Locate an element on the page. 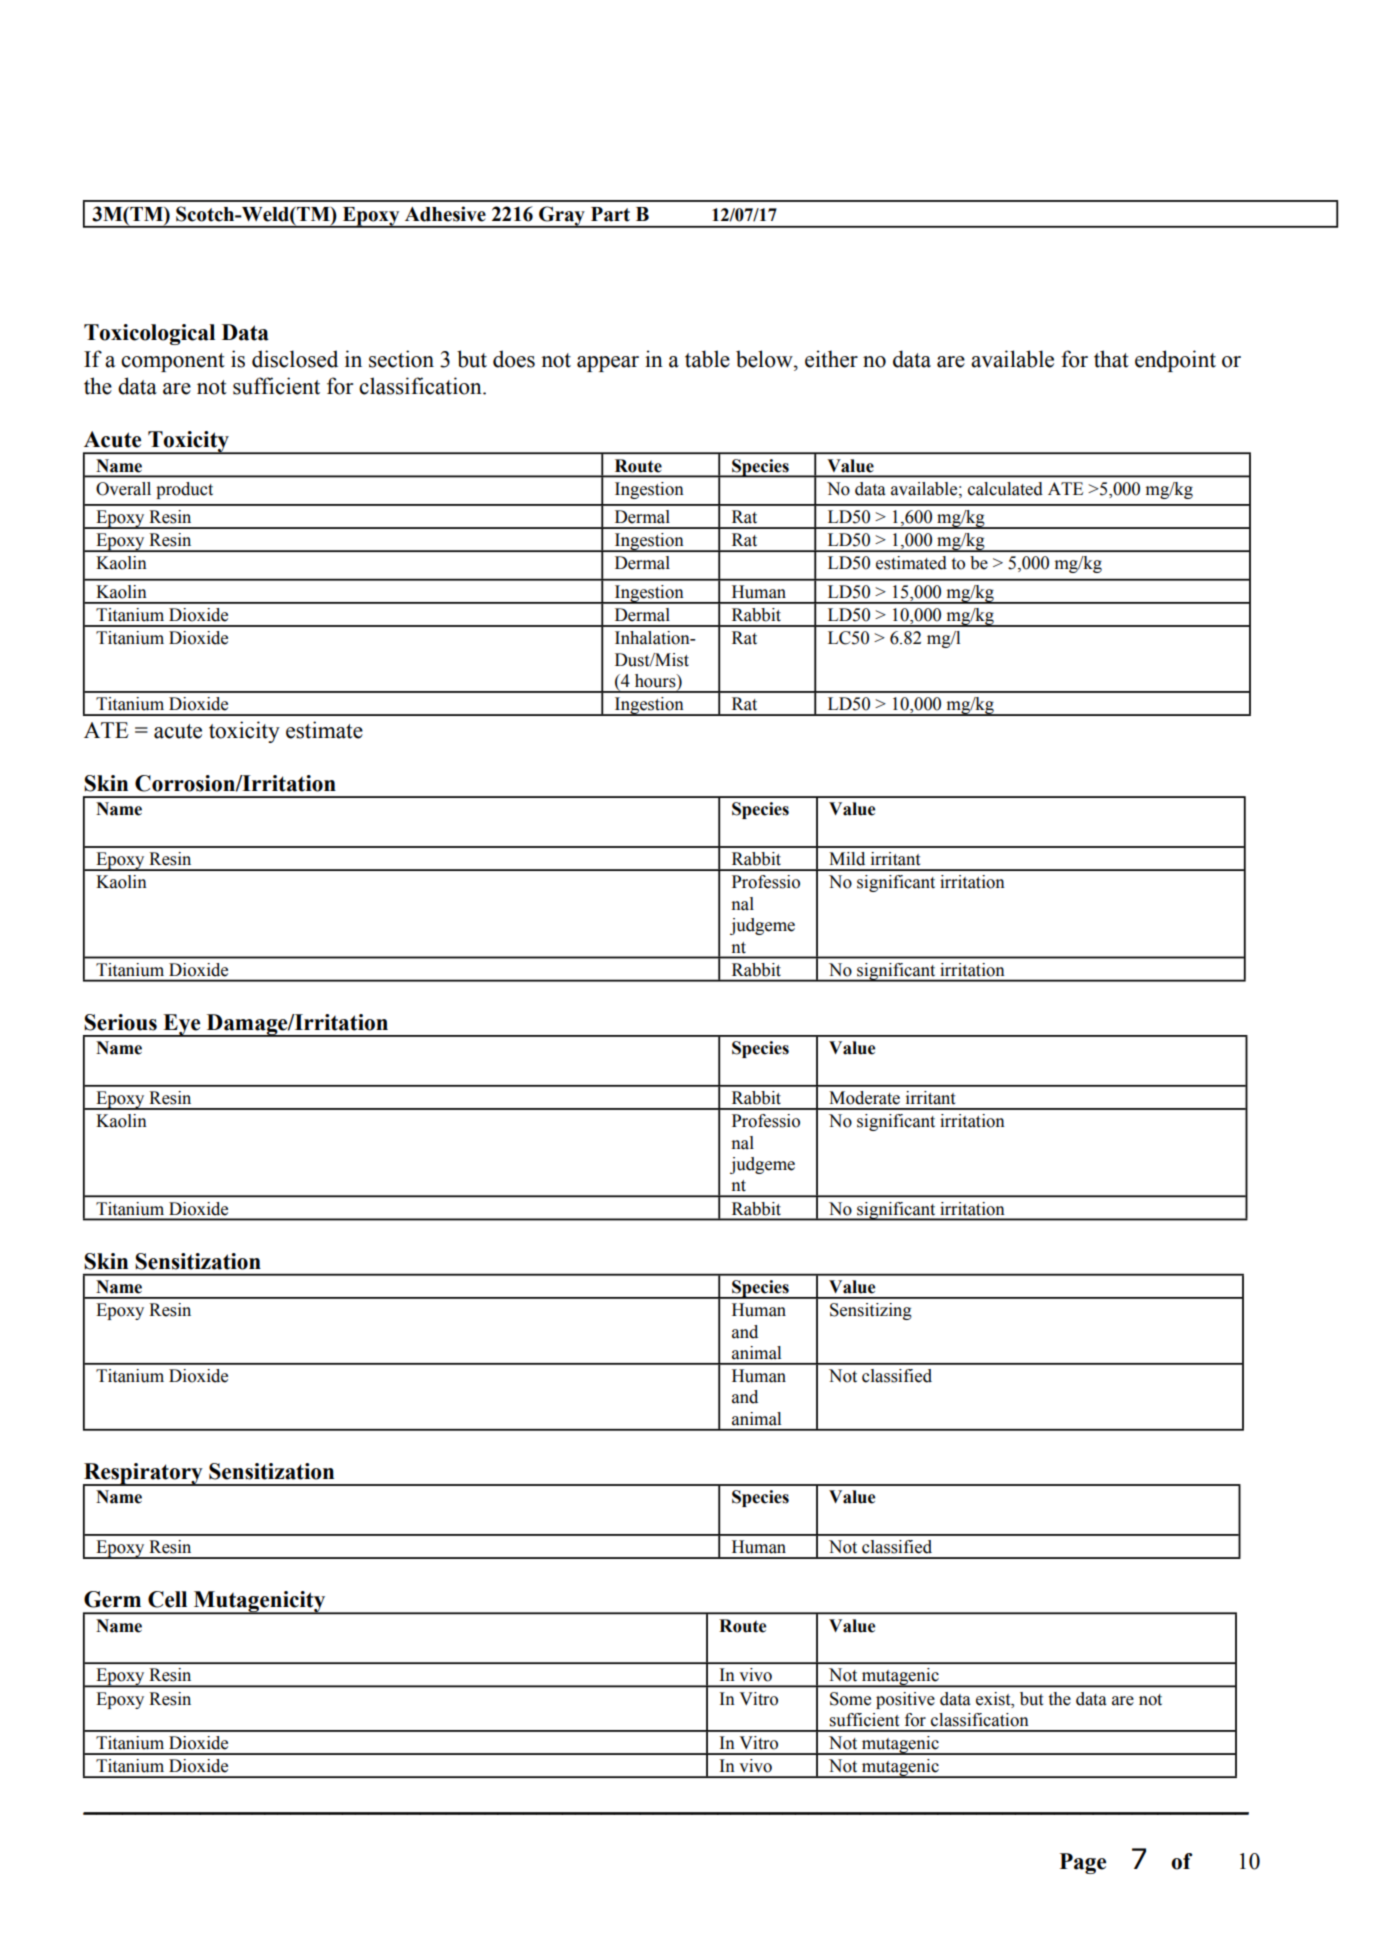  Toxicological is located at coordinates (149, 334).
